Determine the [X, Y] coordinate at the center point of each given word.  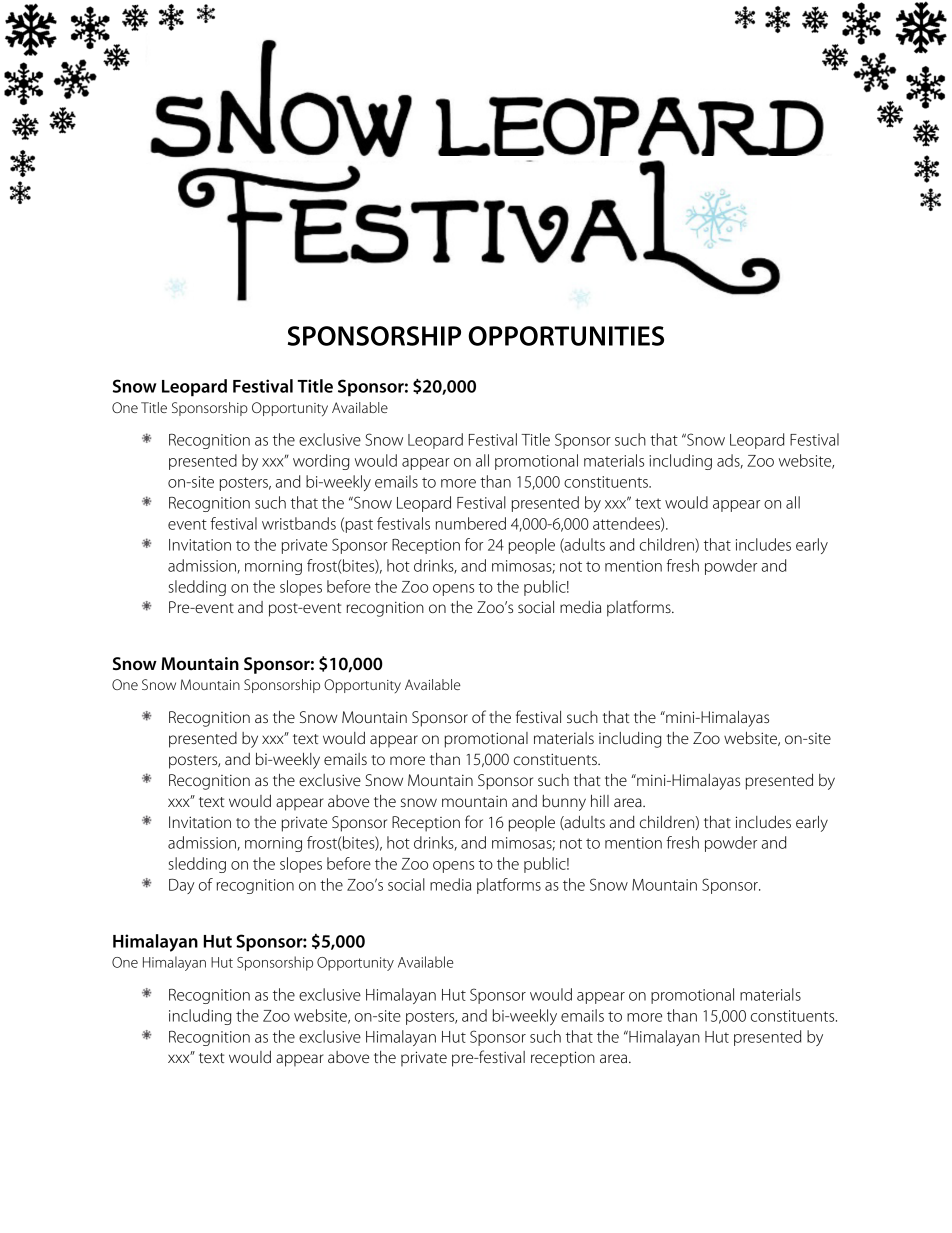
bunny [564, 803]
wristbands [299, 523]
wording [321, 462]
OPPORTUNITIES [566, 336]
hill [600, 801]
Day [182, 886]
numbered [471, 523]
